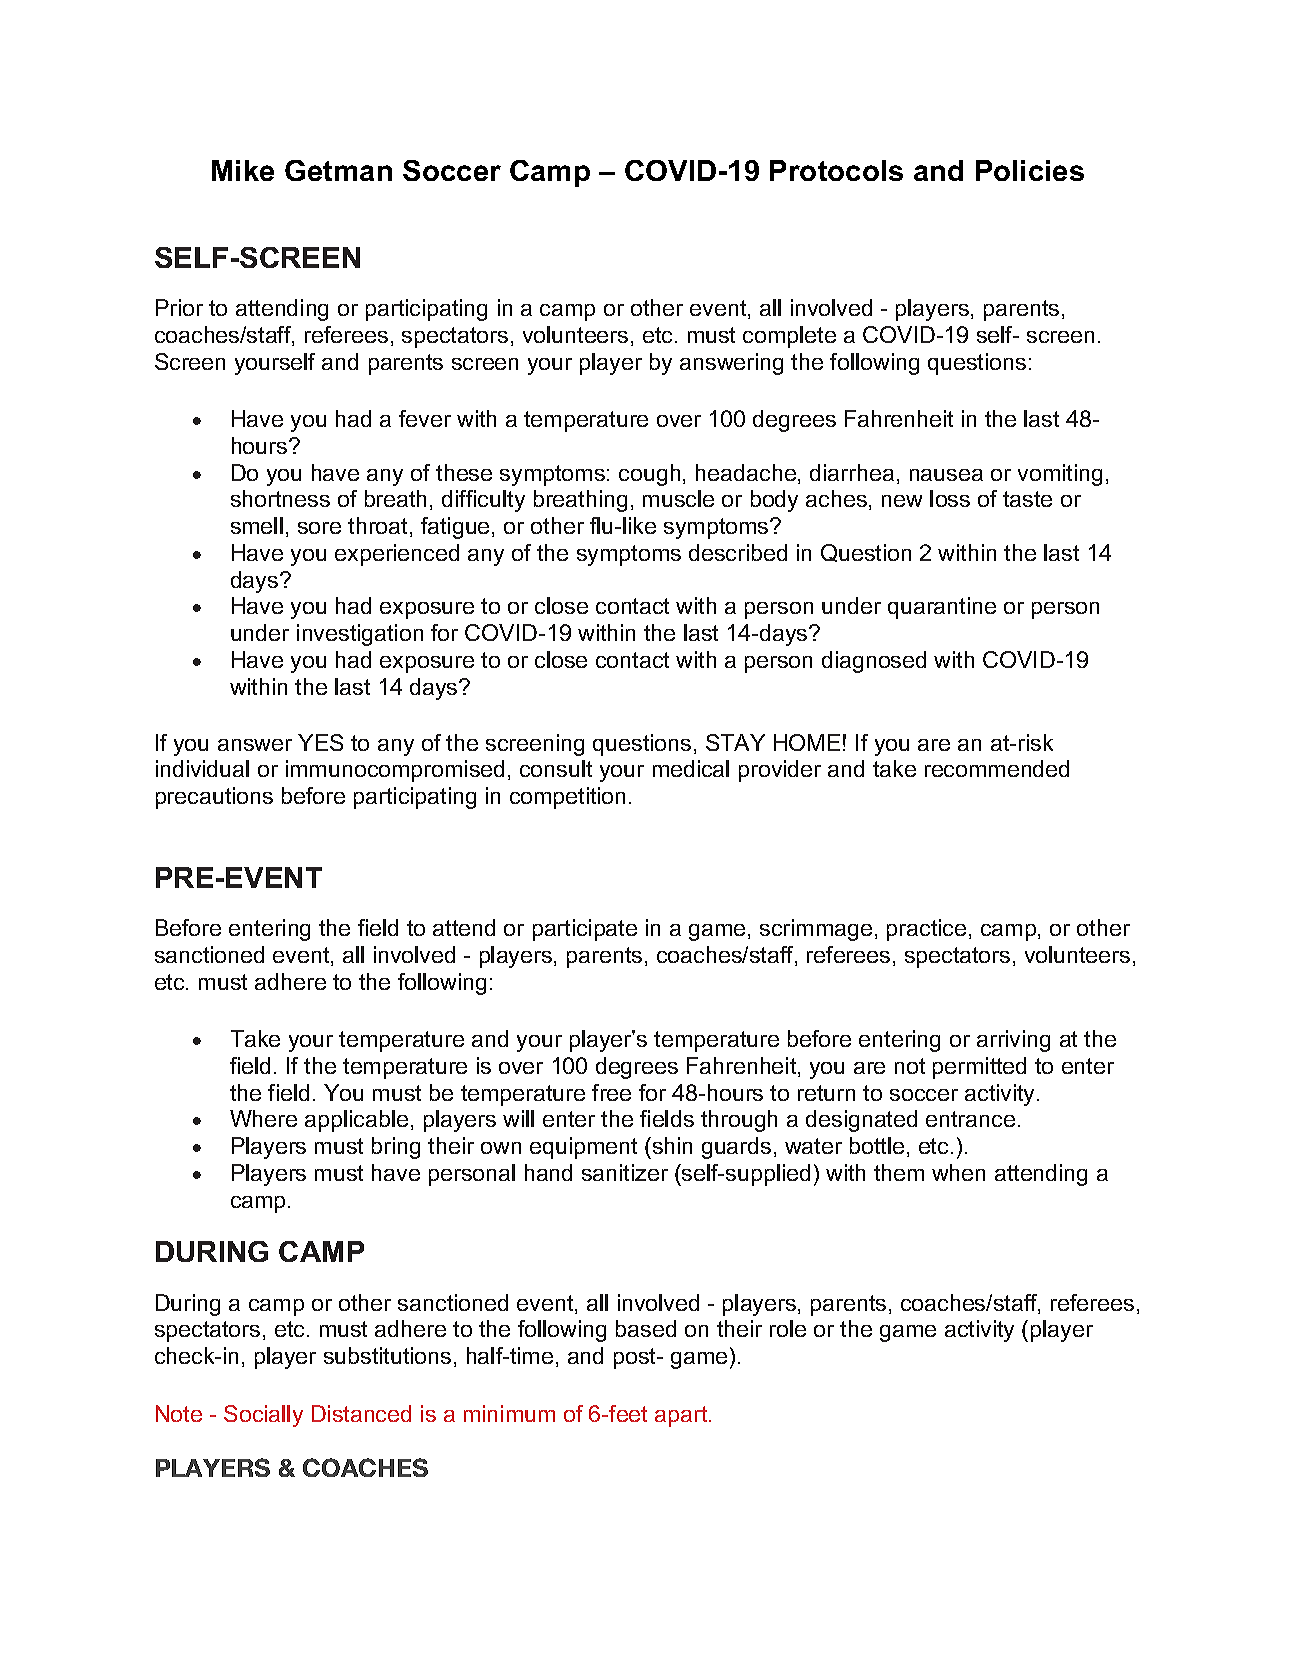  I want to click on Socially, so click(263, 1416).
